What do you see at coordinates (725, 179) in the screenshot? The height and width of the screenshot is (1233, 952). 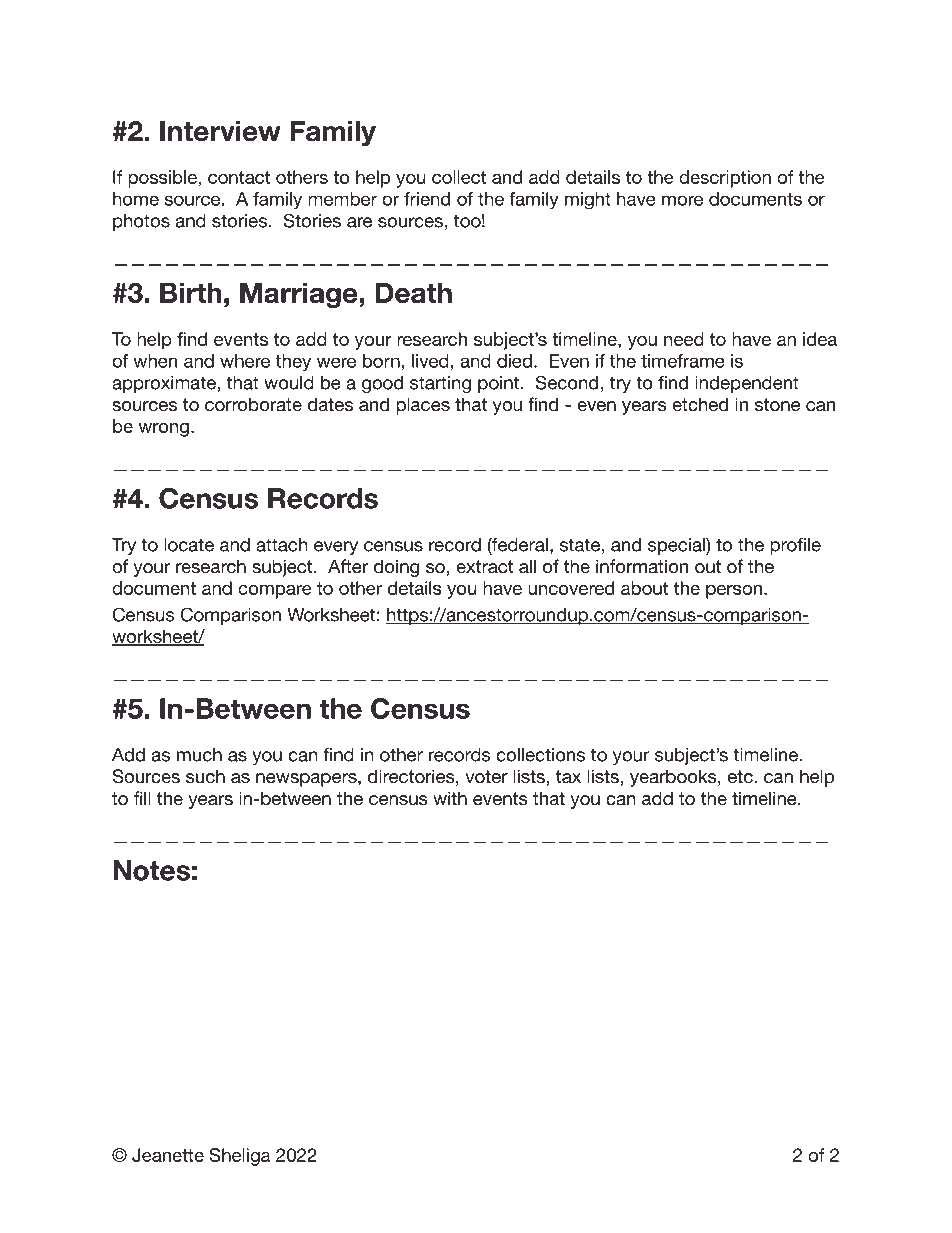 I see `description` at bounding box center [725, 179].
